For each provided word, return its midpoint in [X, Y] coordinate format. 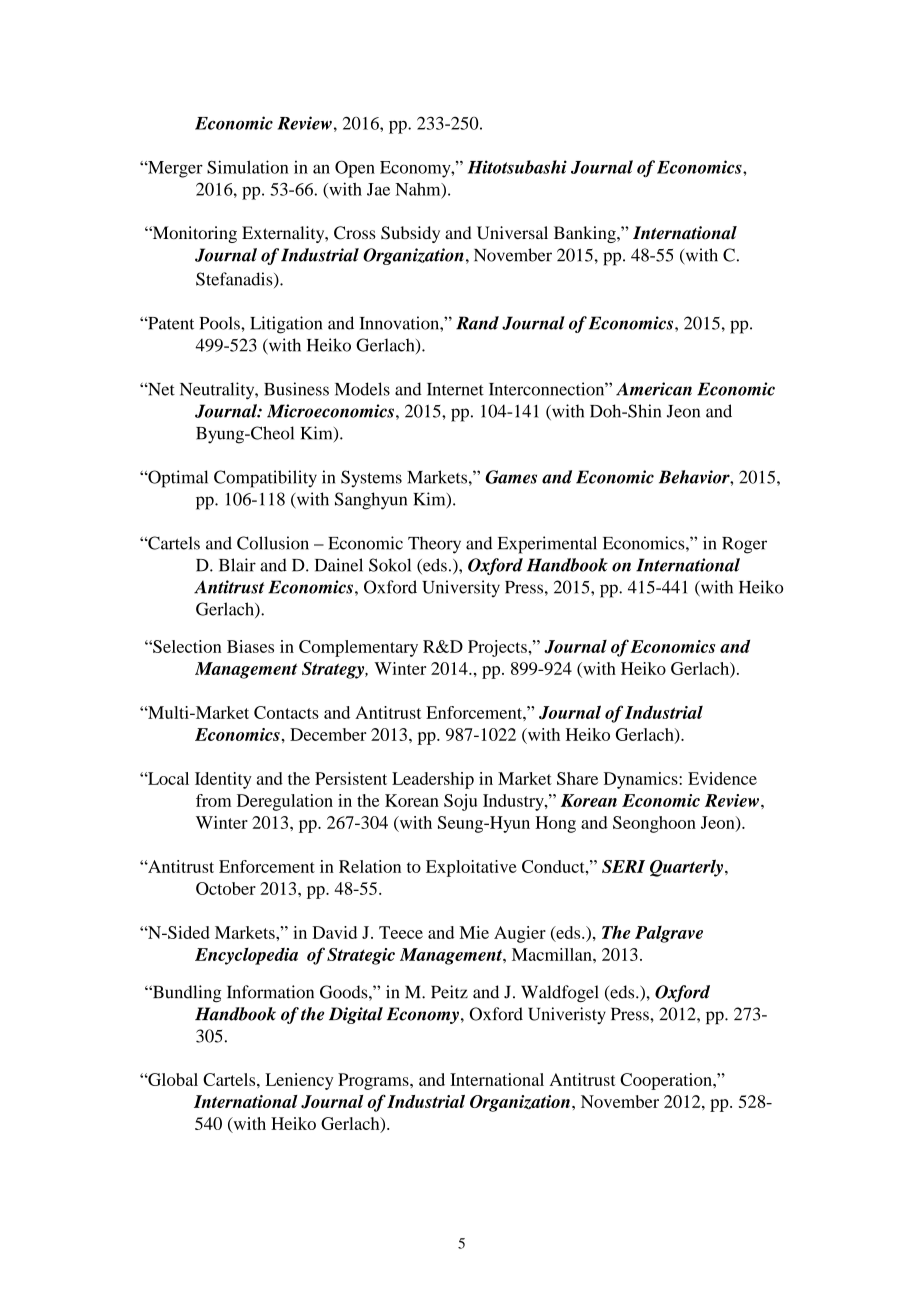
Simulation [248, 167]
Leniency [299, 1081]
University [461, 589]
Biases [250, 646]
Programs [374, 1081]
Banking [586, 234]
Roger [744, 545]
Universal [512, 233]
